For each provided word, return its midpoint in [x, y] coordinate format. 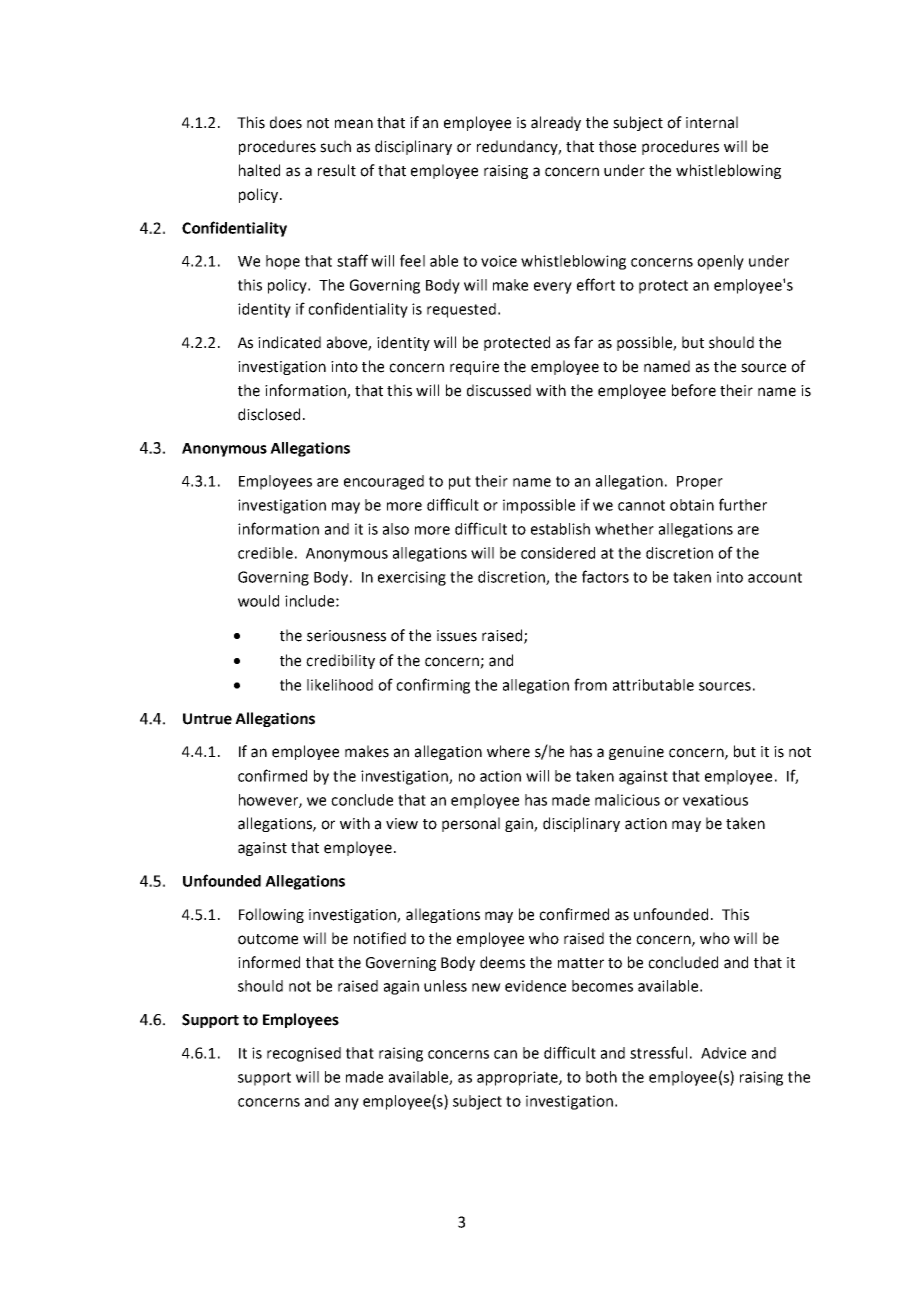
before [694, 390]
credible [265, 553]
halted [259, 170]
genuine [636, 753]
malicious [627, 800]
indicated [289, 342]
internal [712, 122]
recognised [304, 1054]
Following [271, 915]
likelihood [340, 685]
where [508, 751]
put [460, 483]
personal [471, 824]
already [556, 123]
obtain [692, 505]
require [474, 368]
